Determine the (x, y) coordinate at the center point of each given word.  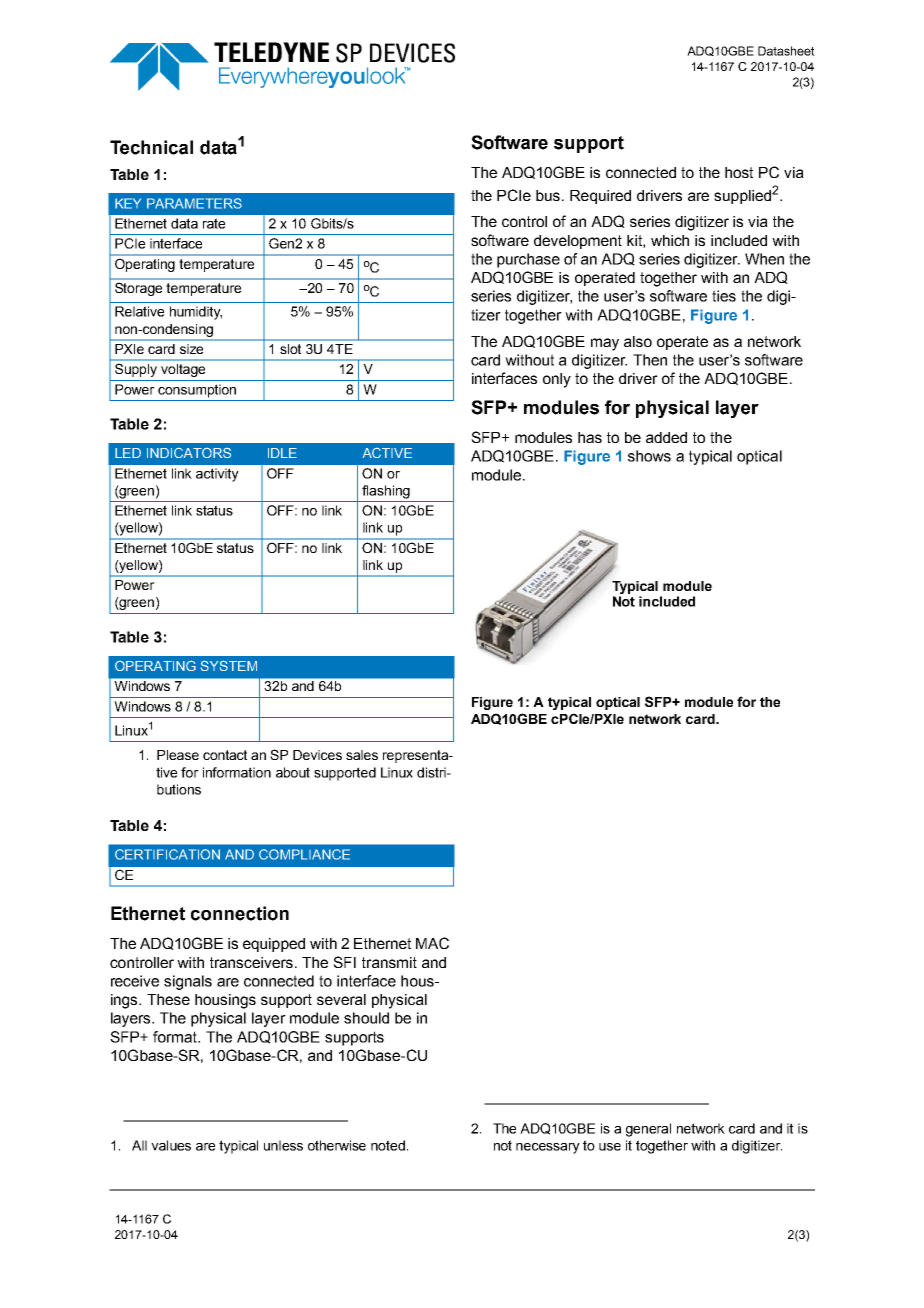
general (648, 1130)
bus (549, 195)
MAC (432, 943)
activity (217, 475)
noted (388, 1145)
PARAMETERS (194, 203)
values (171, 1145)
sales (362, 755)
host (739, 172)
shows (649, 456)
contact (225, 755)
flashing (386, 492)
